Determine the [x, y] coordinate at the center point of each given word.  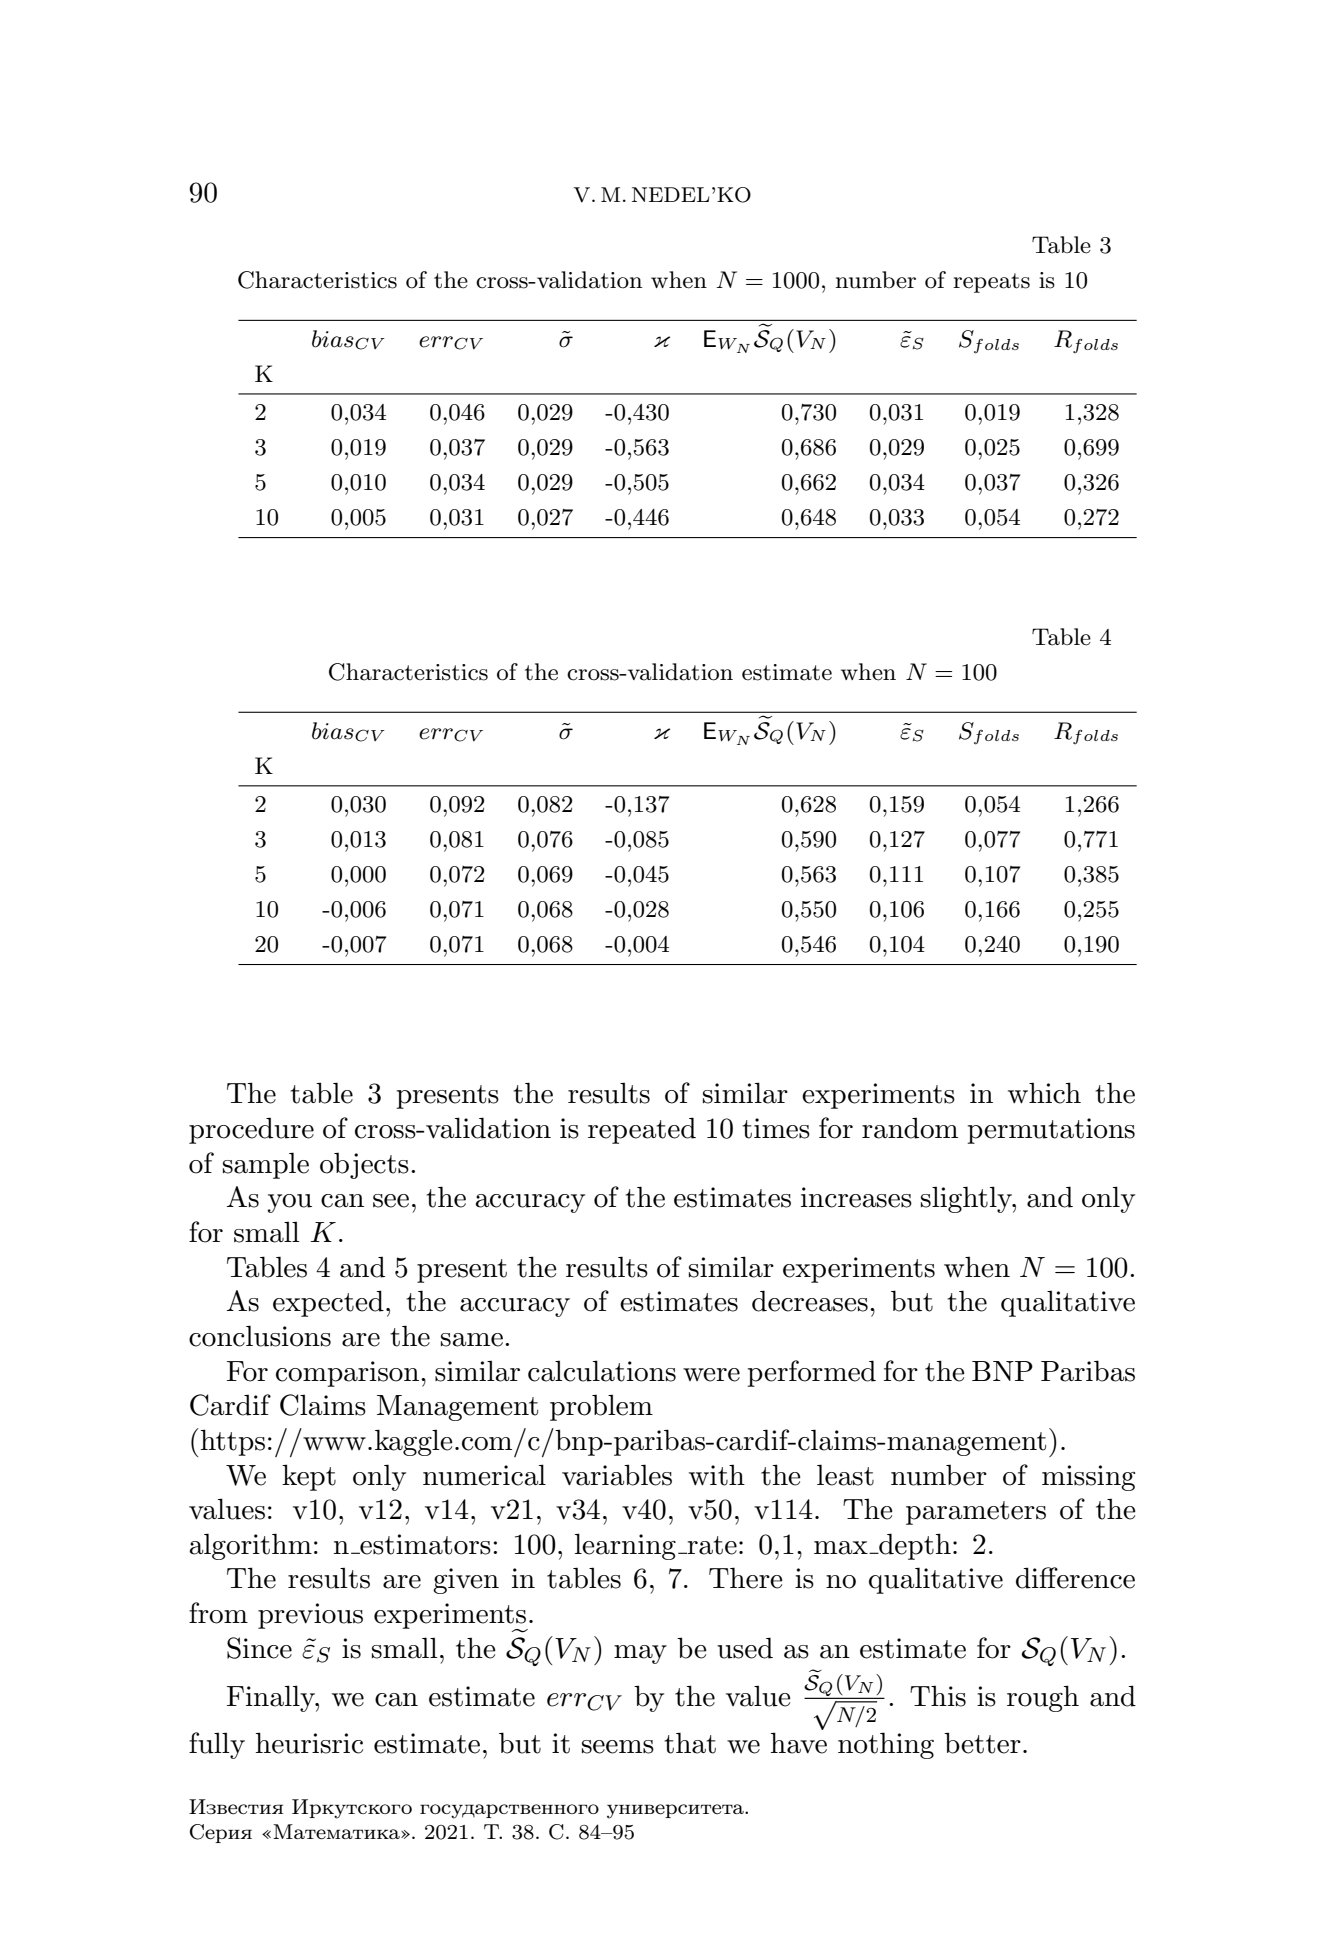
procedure [251, 1131]
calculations [602, 1371]
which [1044, 1093]
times [776, 1128]
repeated [642, 1130]
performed [812, 1373]
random [910, 1128]
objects [364, 1165]
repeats [991, 283]
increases [856, 1197]
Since [259, 1648]
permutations [1051, 1131]
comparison [349, 1374]
